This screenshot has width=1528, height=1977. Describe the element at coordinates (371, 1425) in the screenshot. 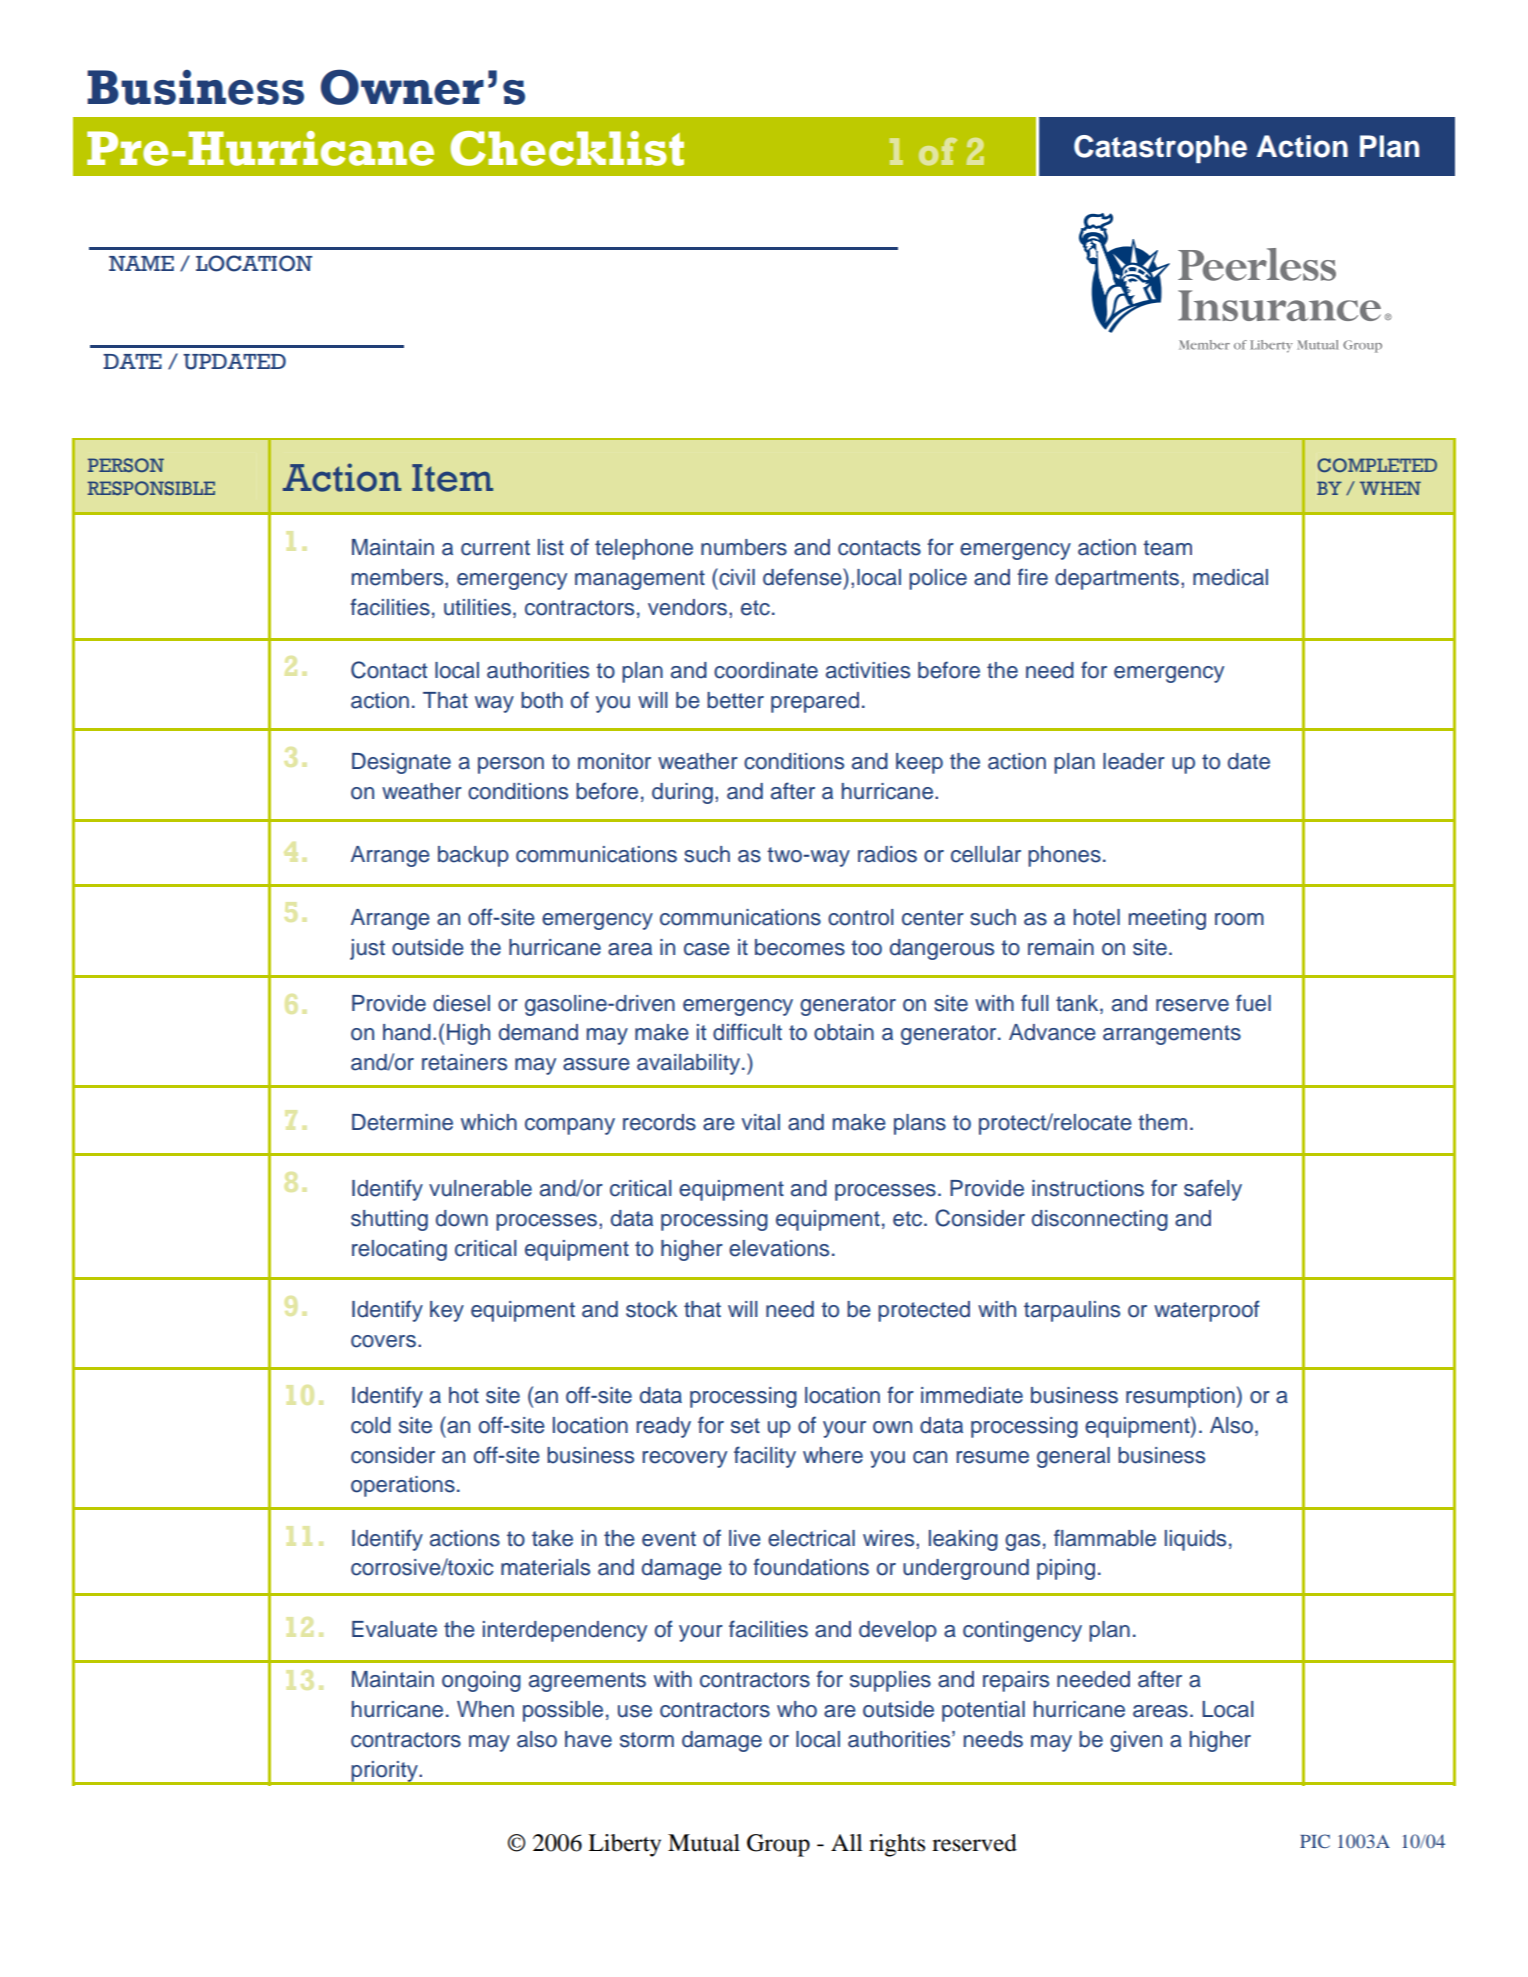

I see `cold` at that location.
